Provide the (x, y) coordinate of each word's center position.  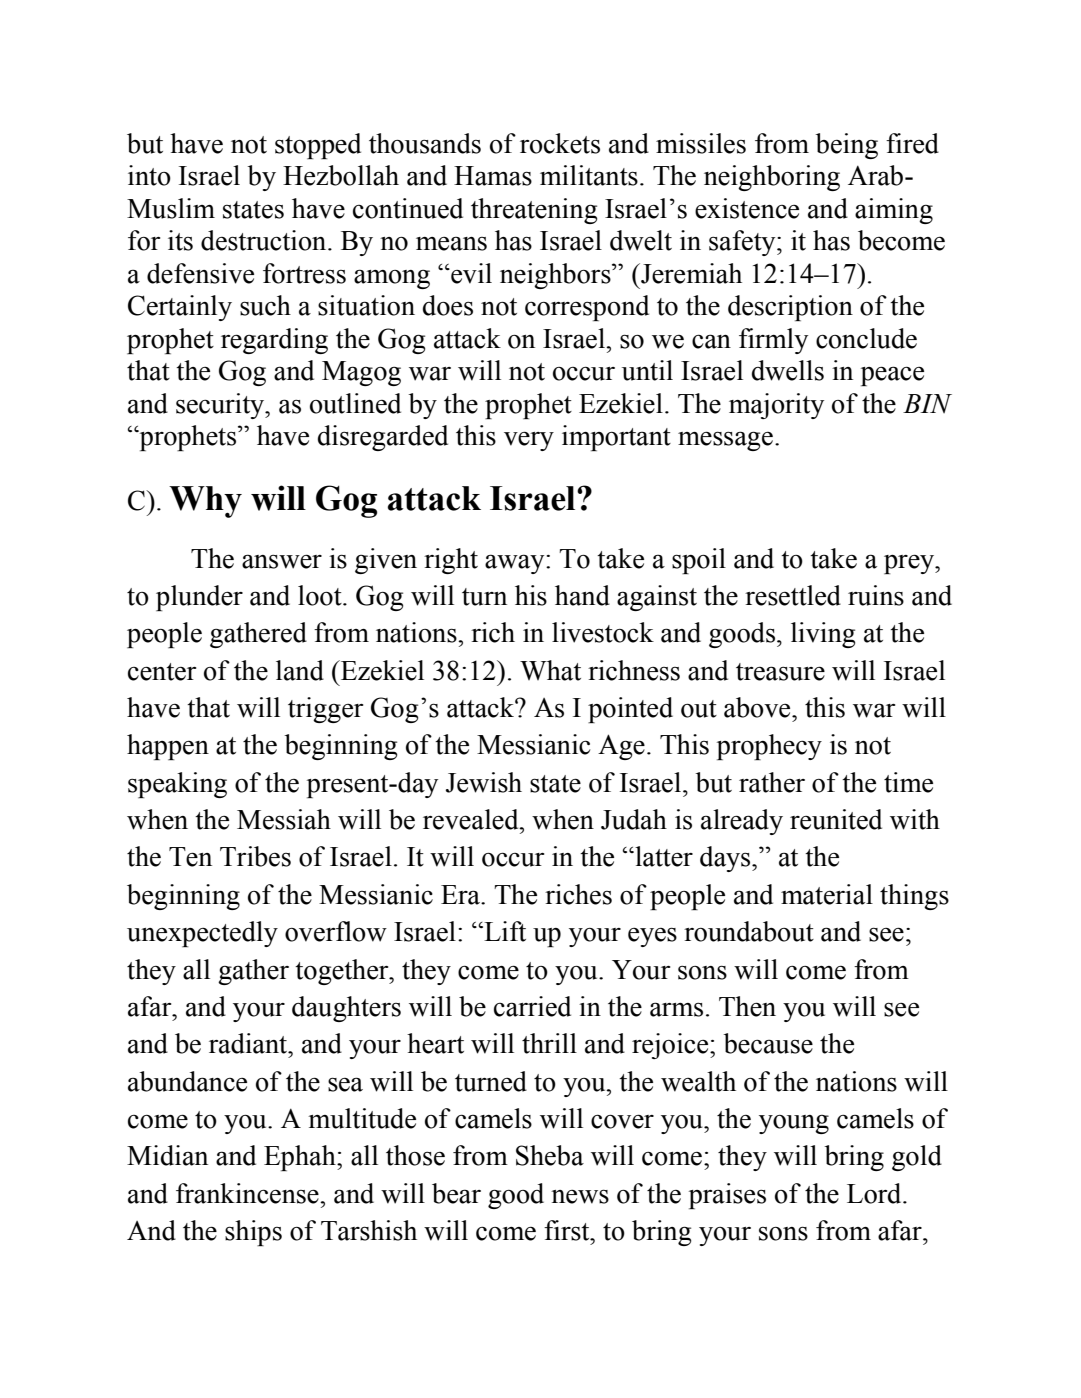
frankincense (248, 1193)
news (580, 1196)
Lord (875, 1193)
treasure (780, 672)
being (846, 146)
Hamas (493, 176)
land (300, 670)
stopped (318, 146)
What (550, 670)
